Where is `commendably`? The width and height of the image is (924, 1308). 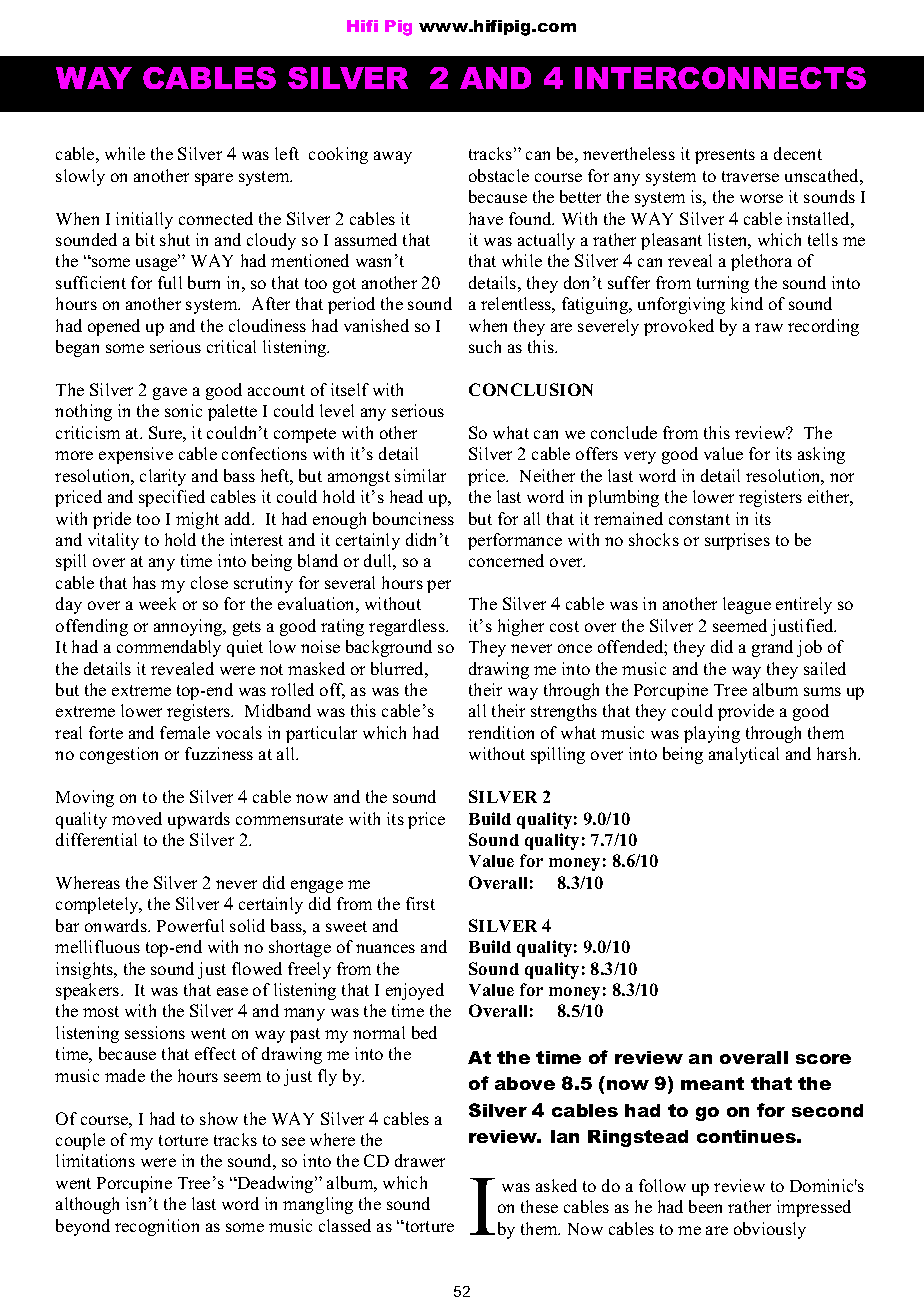
commendably is located at coordinates (169, 648).
